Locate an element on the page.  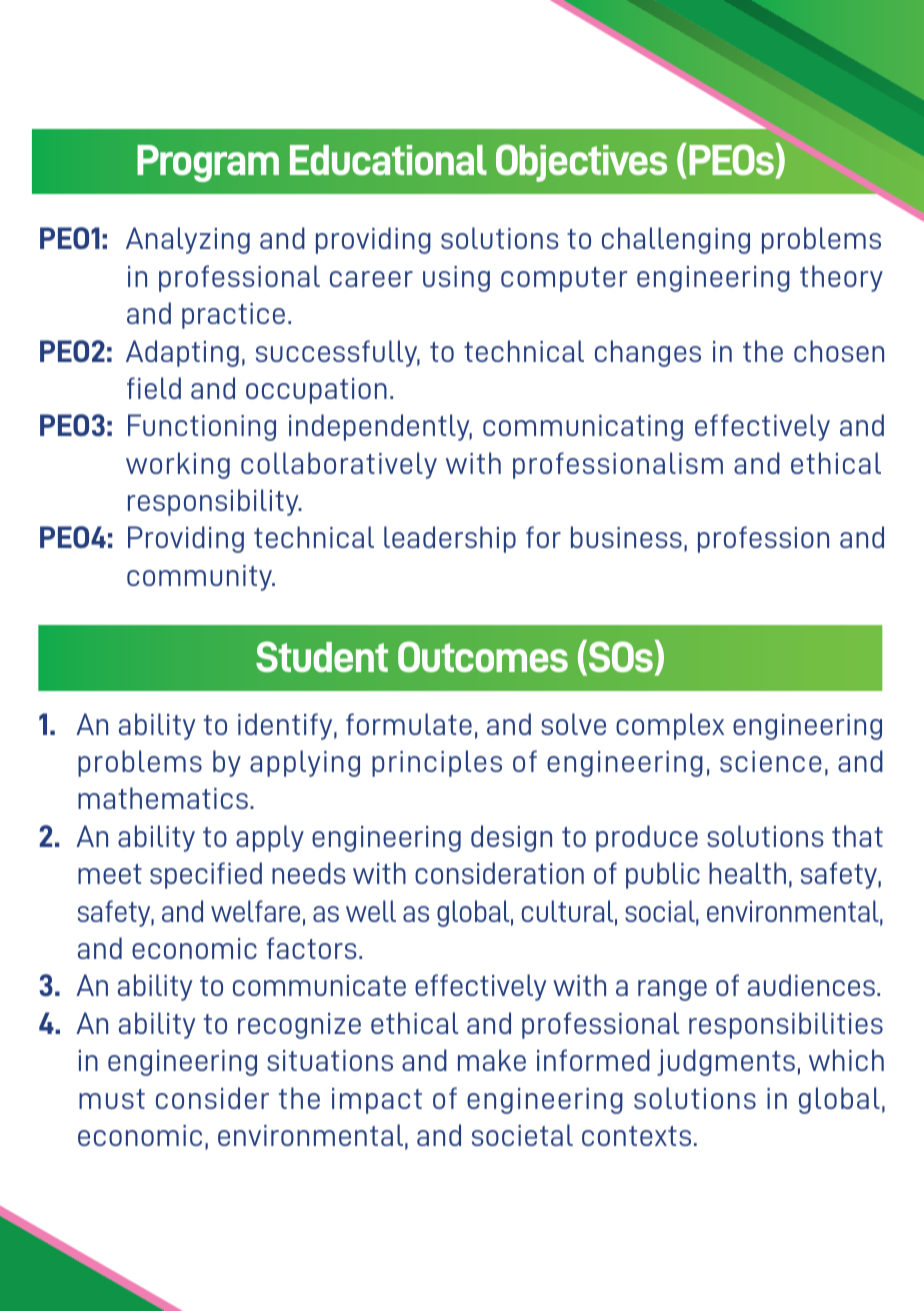
responsibility is located at coordinates (214, 502).
